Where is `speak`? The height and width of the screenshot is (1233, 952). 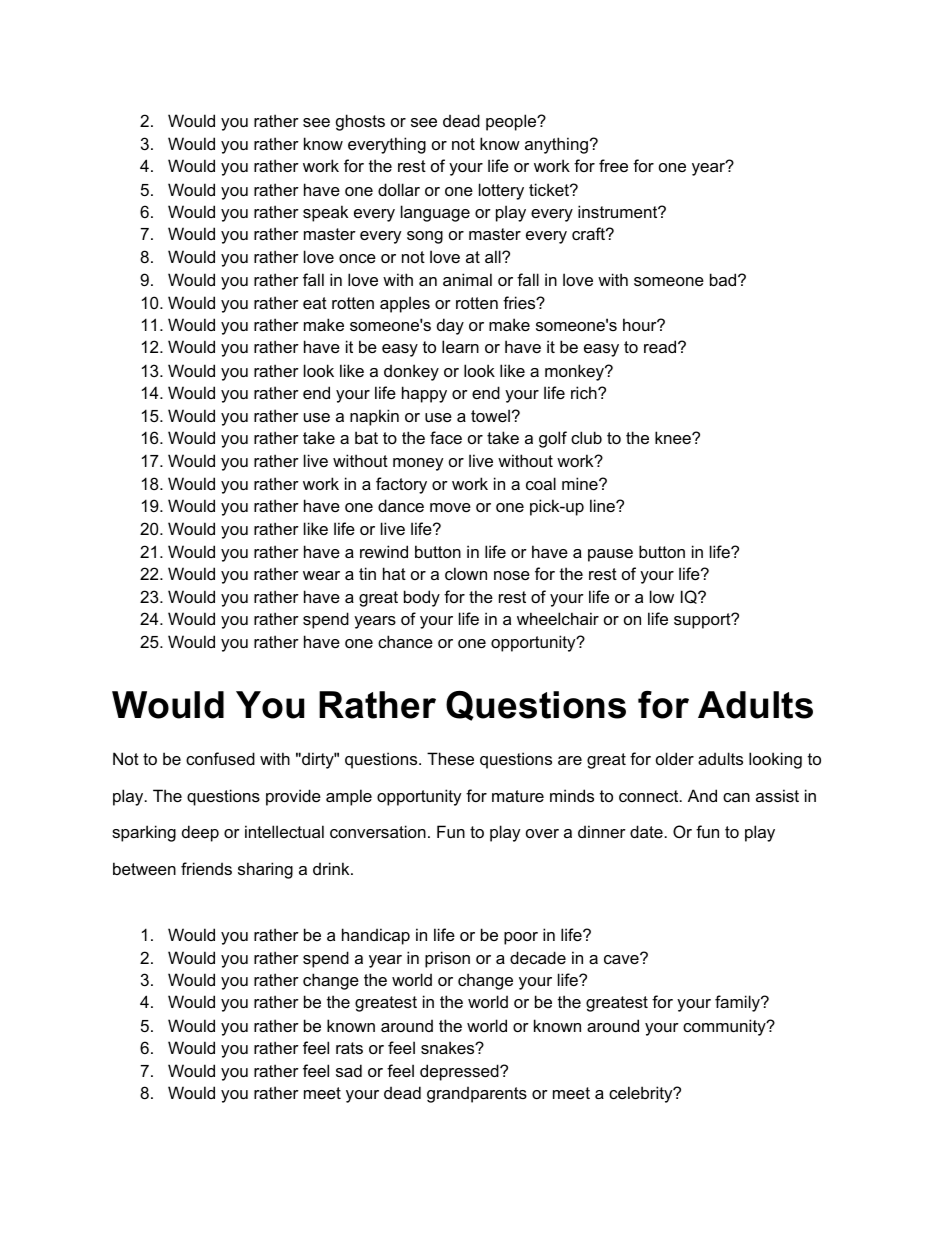 speak is located at coordinates (325, 213).
